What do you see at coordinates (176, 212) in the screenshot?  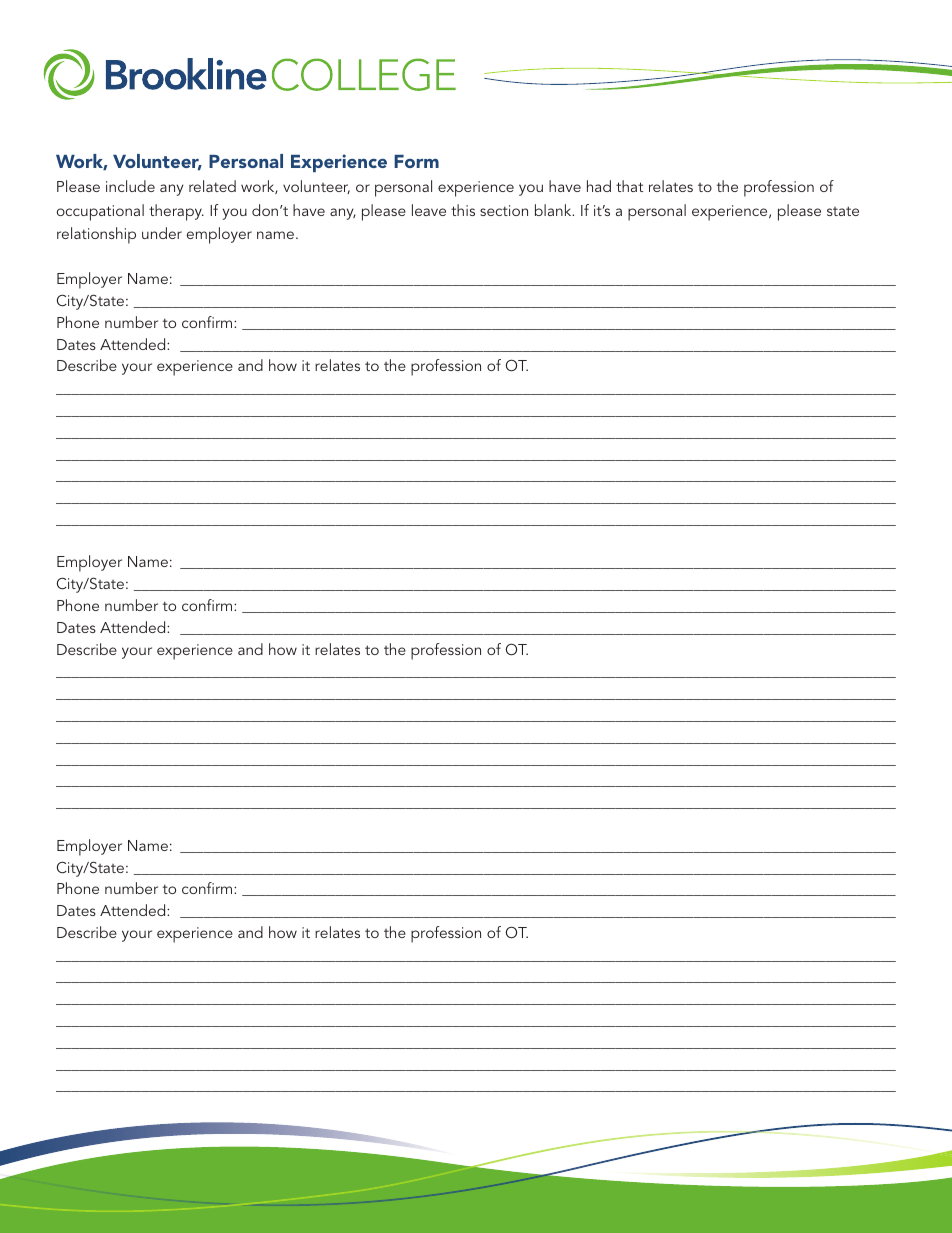 I see `therapy` at bounding box center [176, 212].
